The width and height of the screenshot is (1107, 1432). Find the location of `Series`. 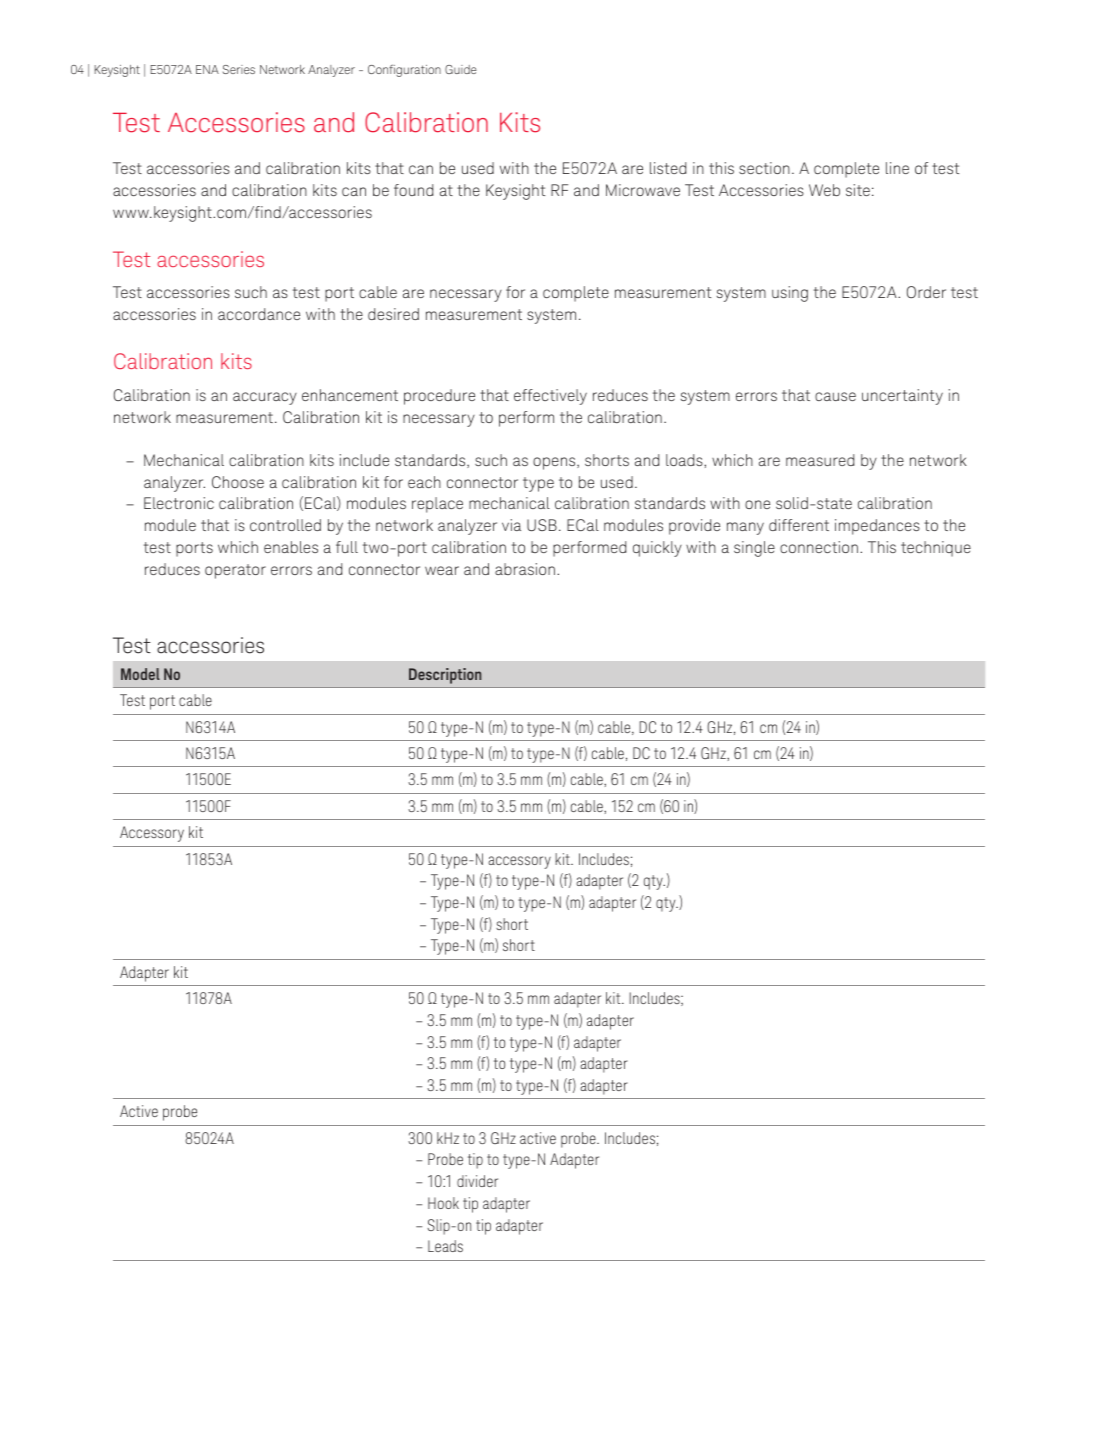

Series is located at coordinates (239, 69).
